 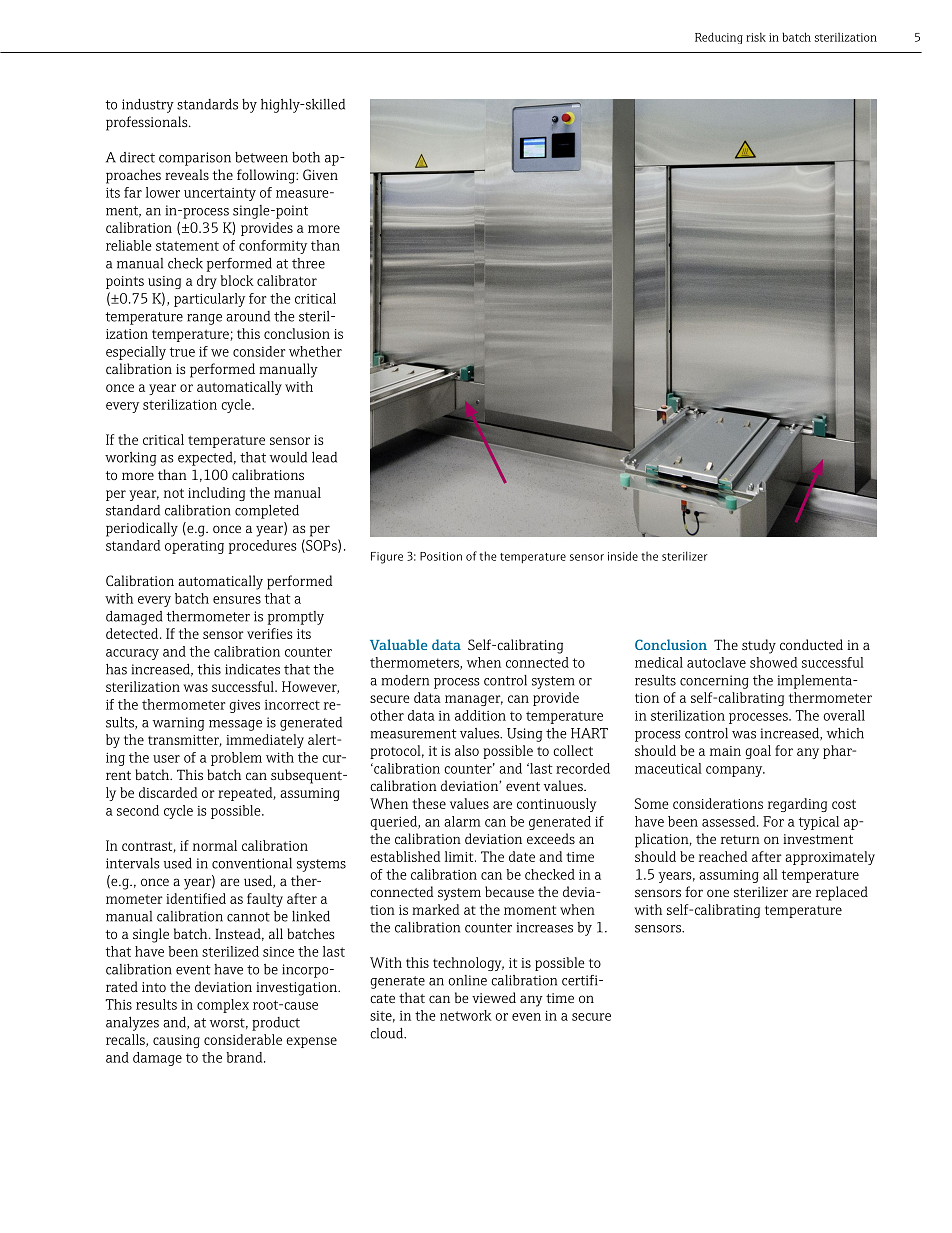 I want to click on industry, so click(x=148, y=106).
